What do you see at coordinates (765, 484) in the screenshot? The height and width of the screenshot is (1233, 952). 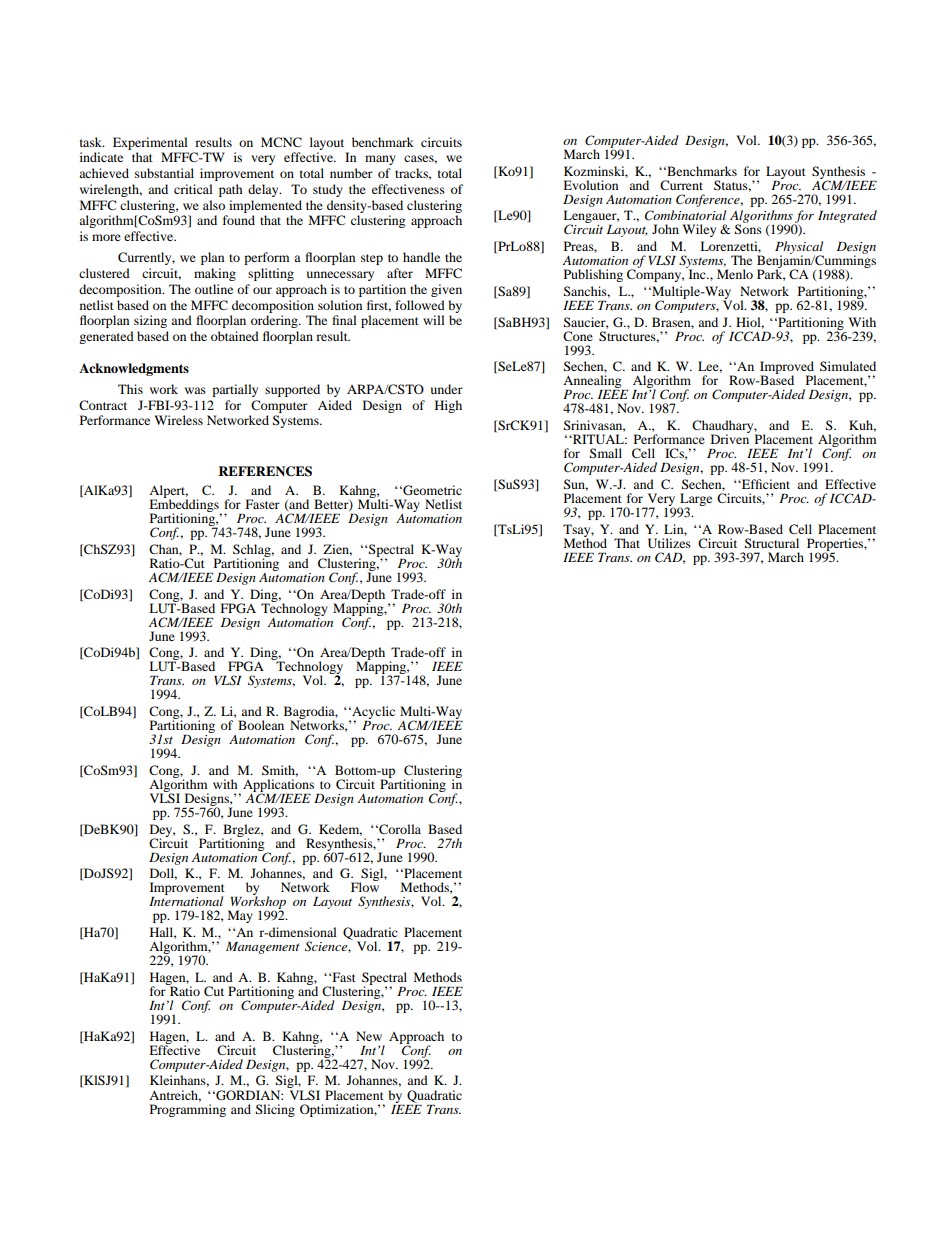 I see `Efficient` at bounding box center [765, 484].
